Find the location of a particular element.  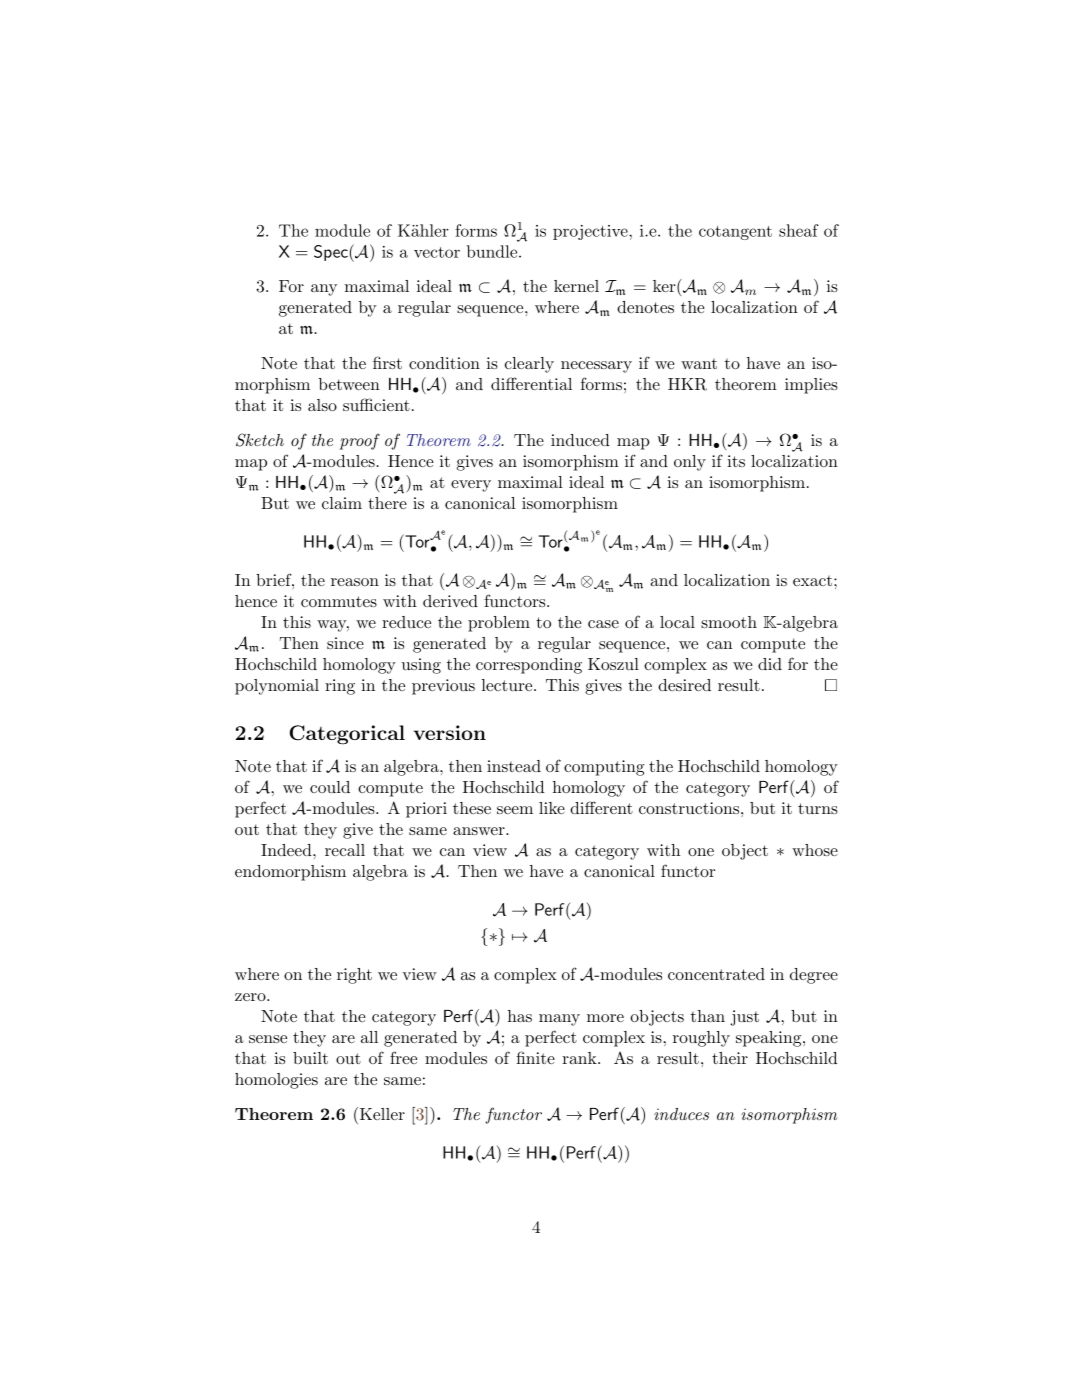

kernel is located at coordinates (576, 286).
